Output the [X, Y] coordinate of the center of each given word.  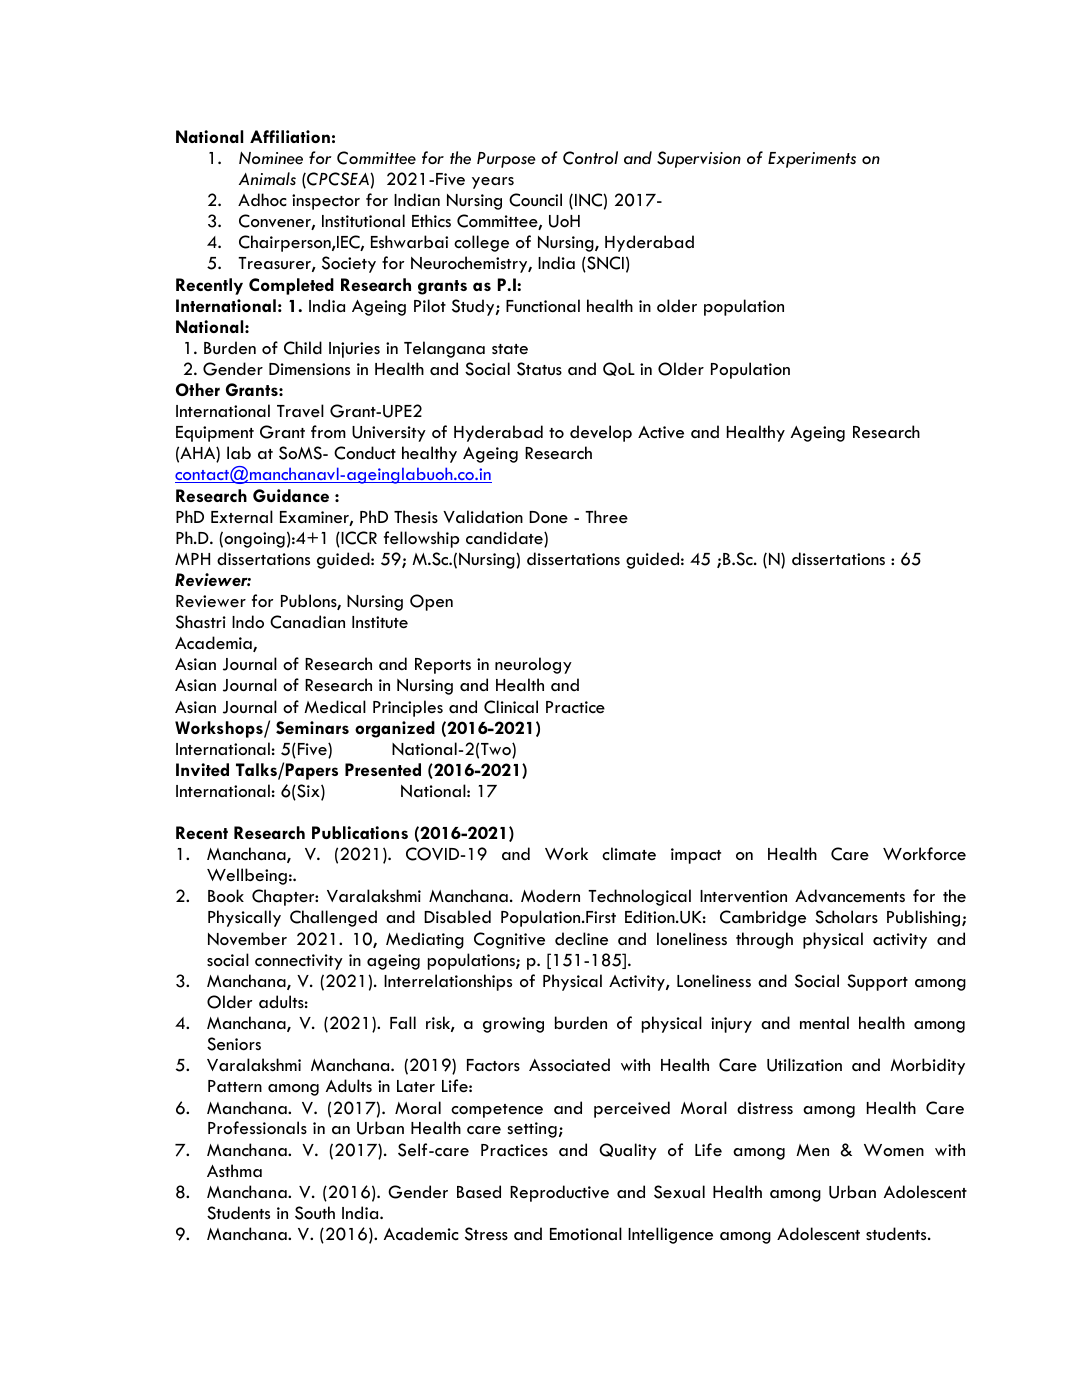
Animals [267, 178]
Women [894, 1150]
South [315, 1213]
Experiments [812, 160]
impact [696, 856]
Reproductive [559, 1193]
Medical [335, 706]
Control [590, 158]
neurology [533, 665]
